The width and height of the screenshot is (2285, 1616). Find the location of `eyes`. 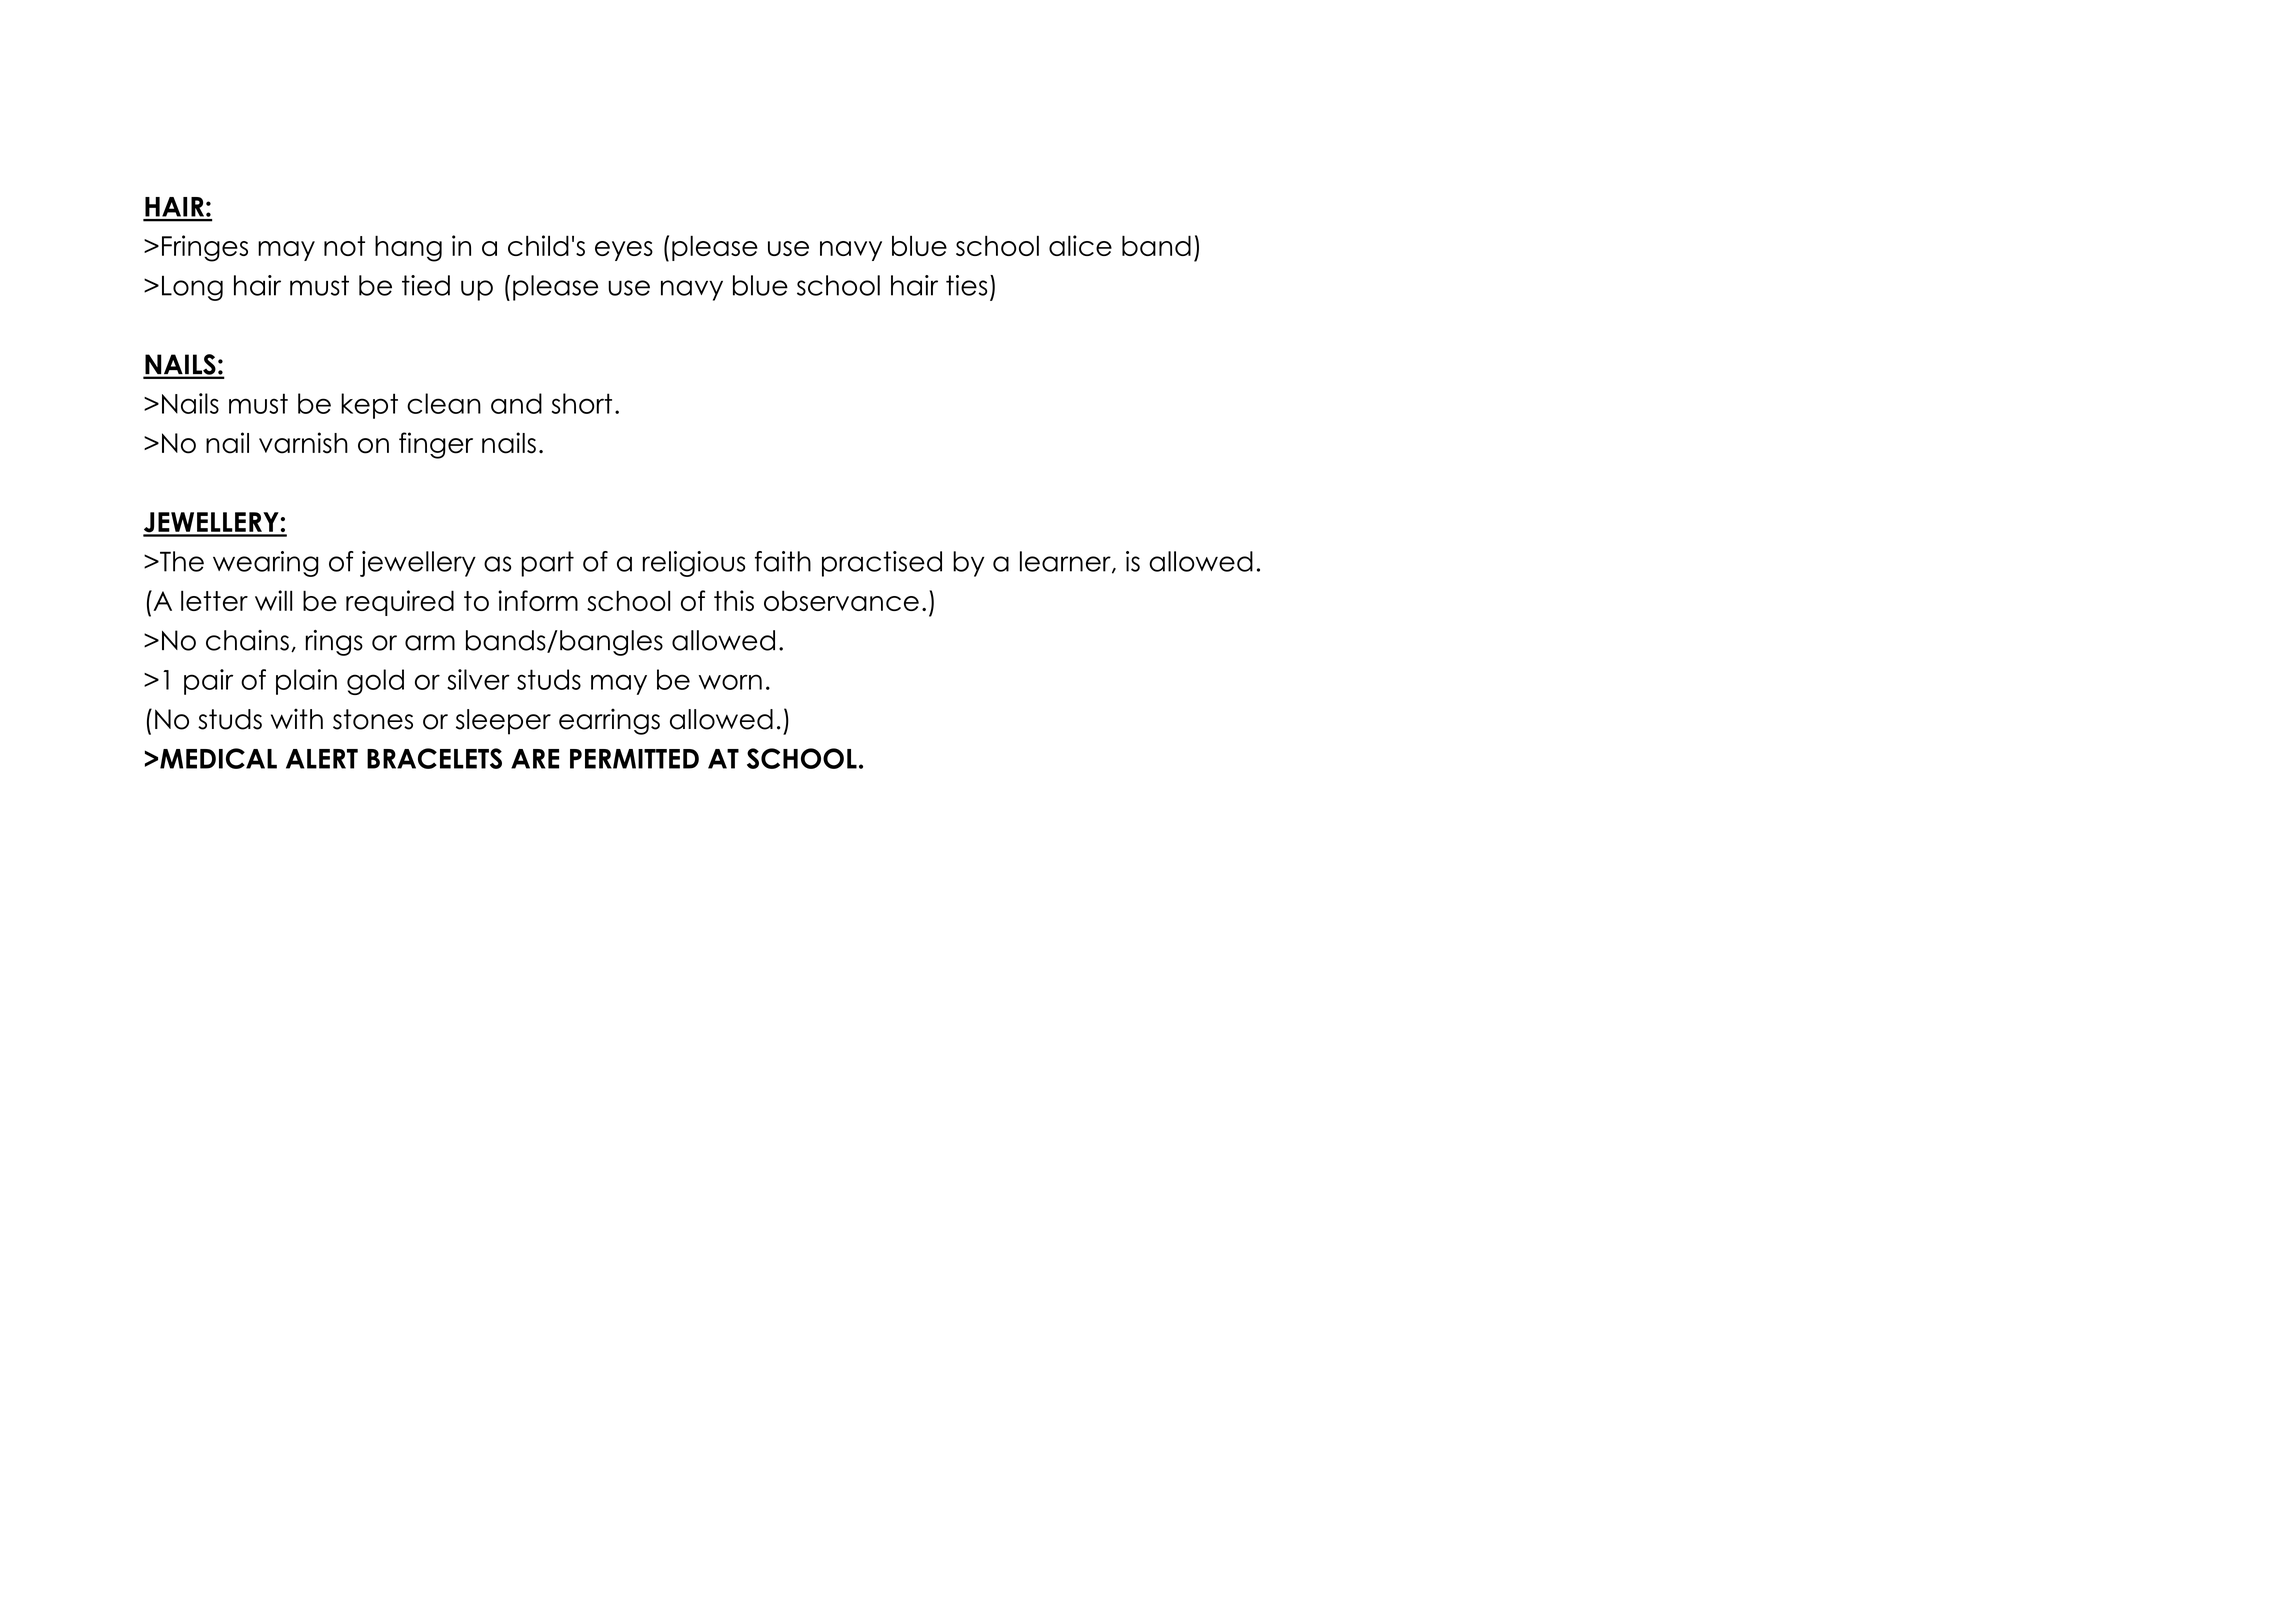

eyes is located at coordinates (624, 251).
